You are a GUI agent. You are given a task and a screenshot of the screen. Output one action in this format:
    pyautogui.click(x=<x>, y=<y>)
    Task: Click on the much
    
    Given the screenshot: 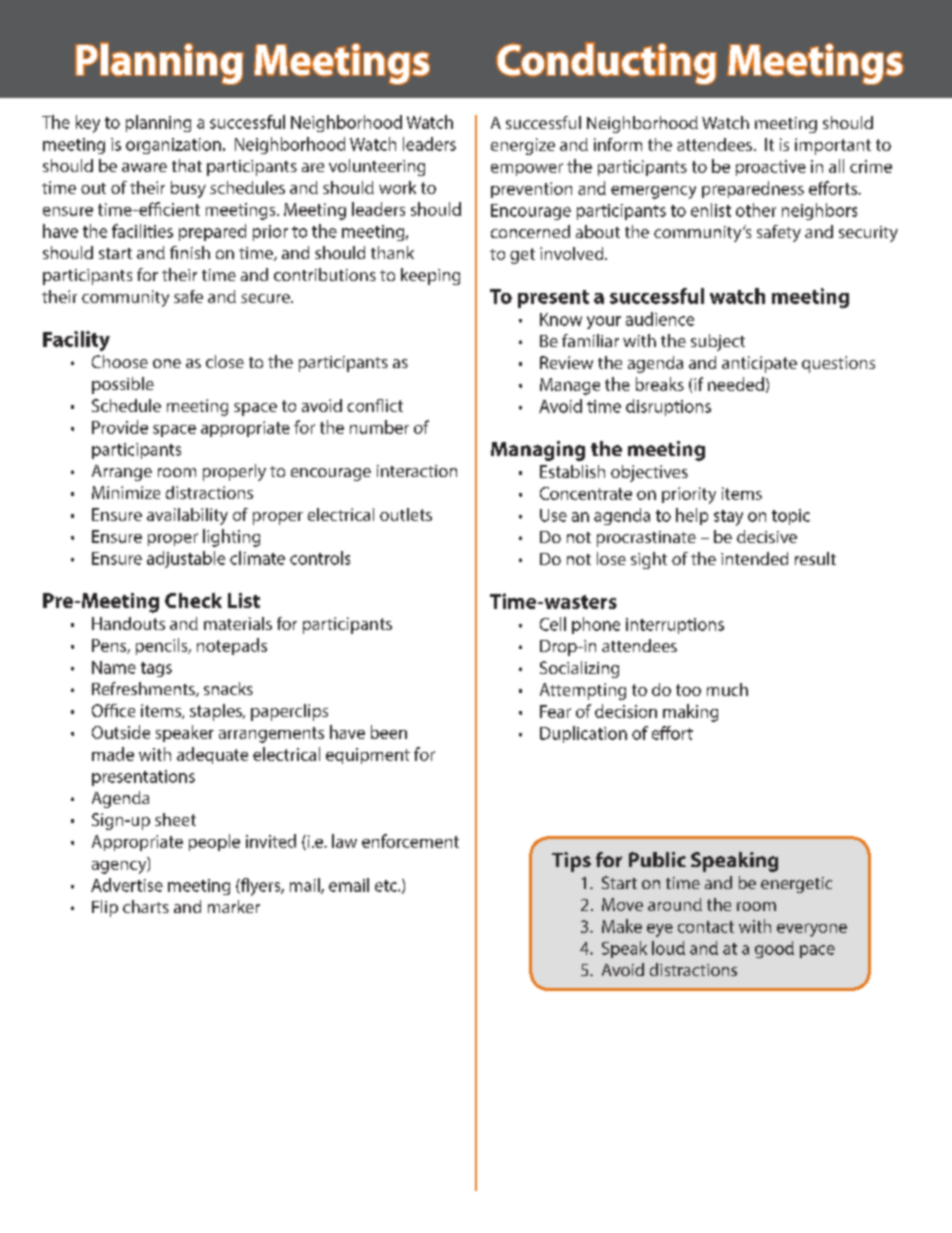 What is the action you would take?
    pyautogui.click(x=727, y=689)
